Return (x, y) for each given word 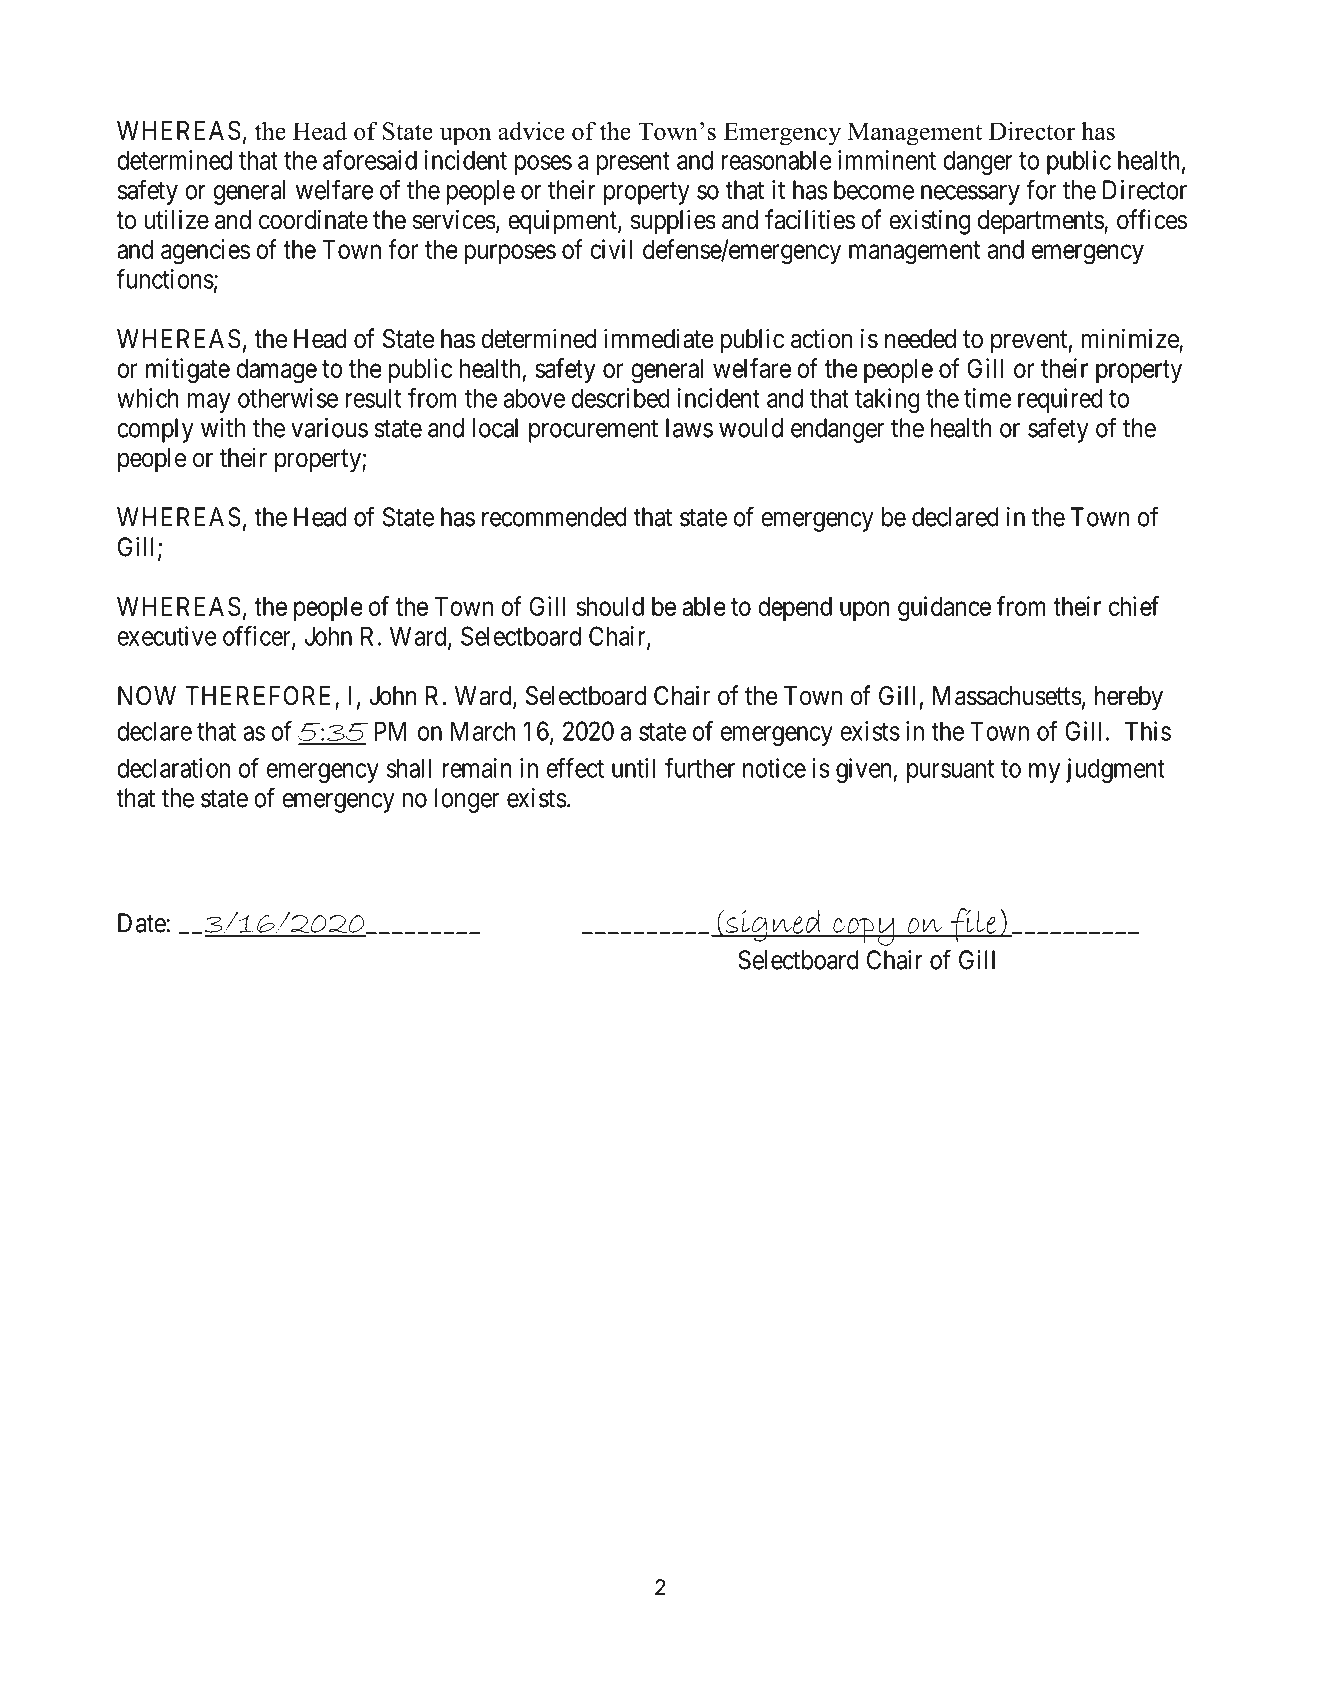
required (1060, 400)
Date (142, 923)
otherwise (288, 398)
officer (258, 637)
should (610, 606)
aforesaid (370, 160)
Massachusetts (1007, 696)
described (621, 398)
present (633, 163)
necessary (970, 195)
